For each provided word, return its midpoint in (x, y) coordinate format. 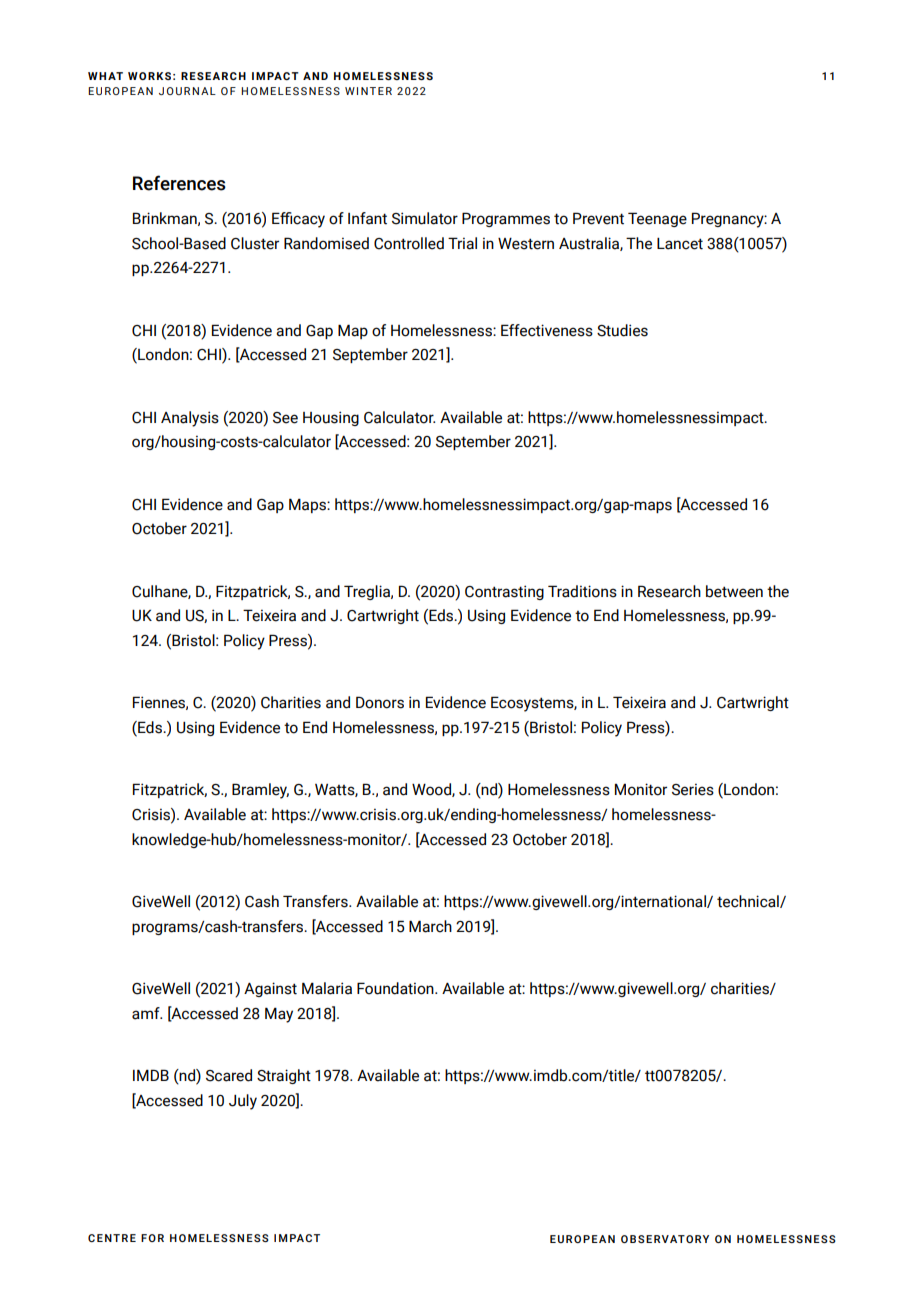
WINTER (368, 91)
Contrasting (504, 592)
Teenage (657, 219)
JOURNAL (187, 91)
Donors (380, 702)
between (734, 591)
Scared (229, 1075)
